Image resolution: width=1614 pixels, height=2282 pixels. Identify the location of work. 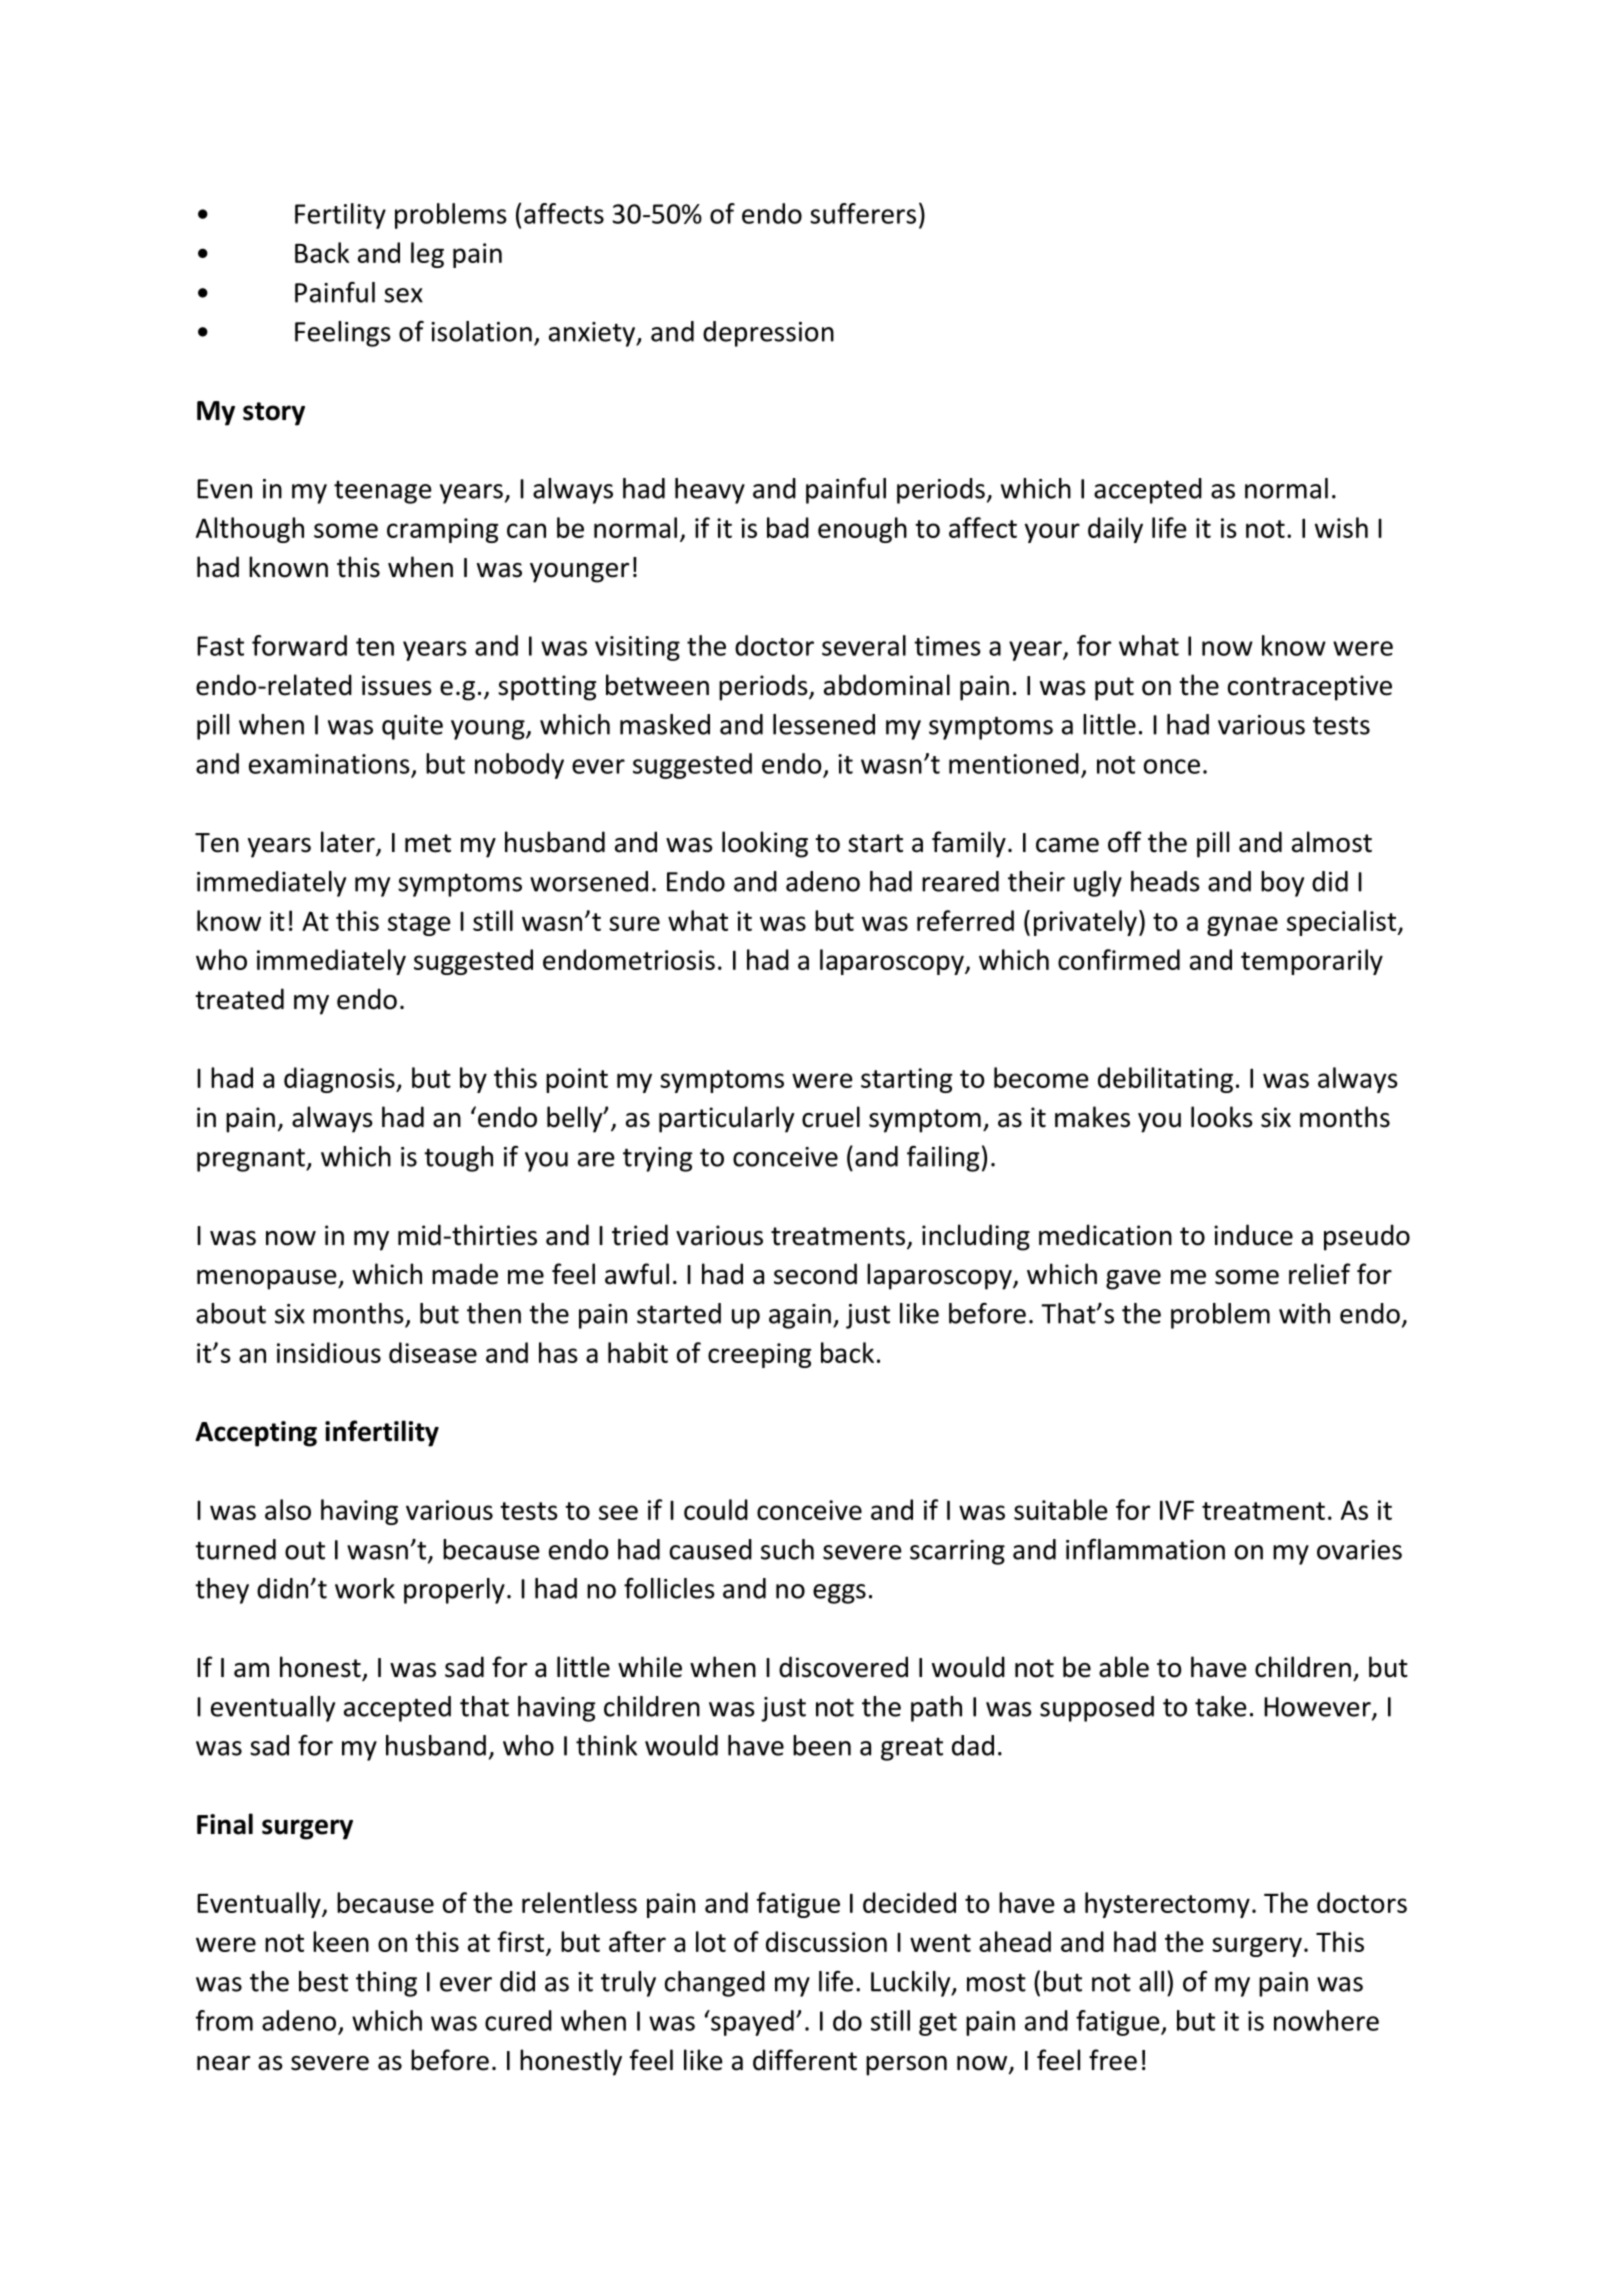
(365, 1588).
